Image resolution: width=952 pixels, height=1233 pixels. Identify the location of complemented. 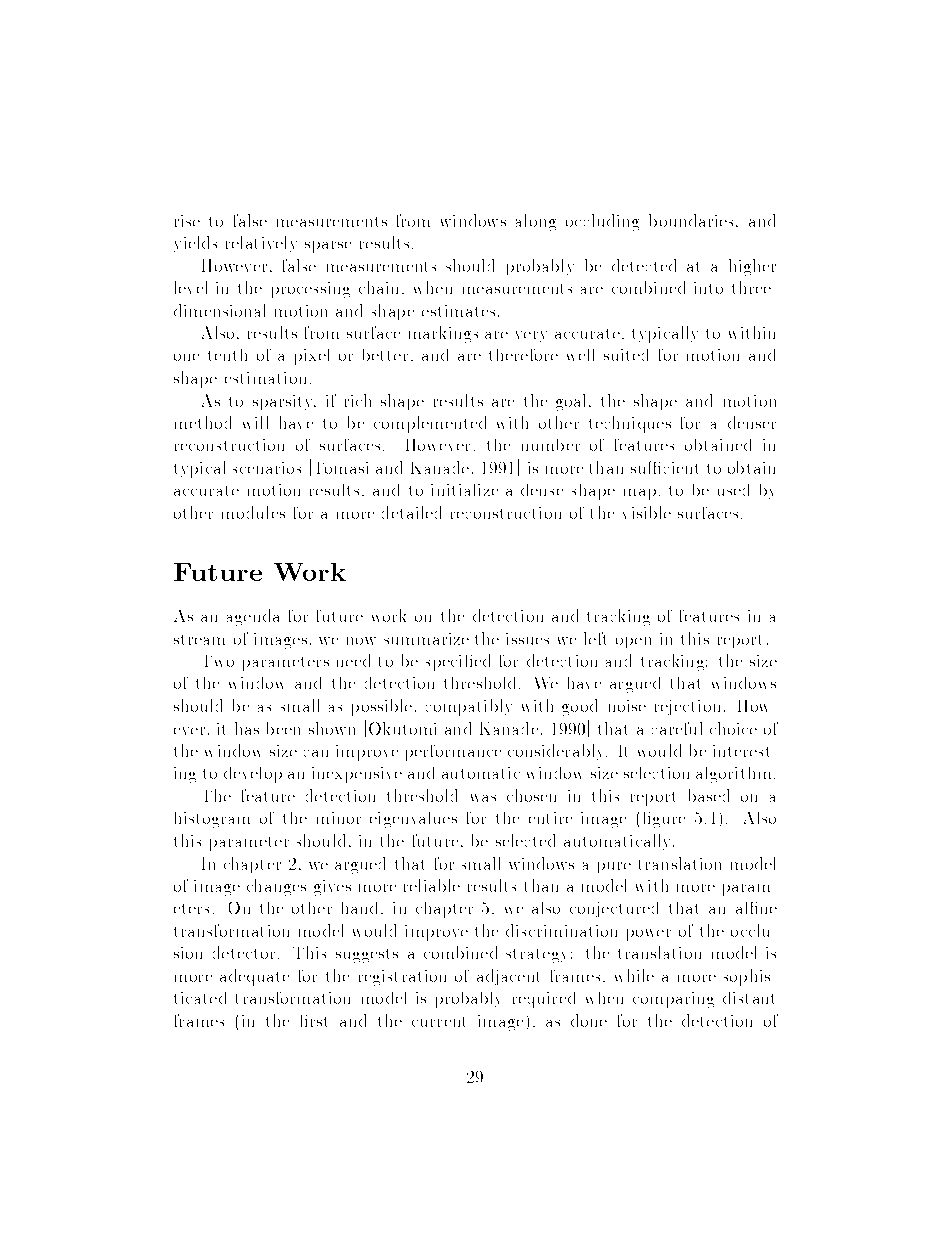
(430, 424).
